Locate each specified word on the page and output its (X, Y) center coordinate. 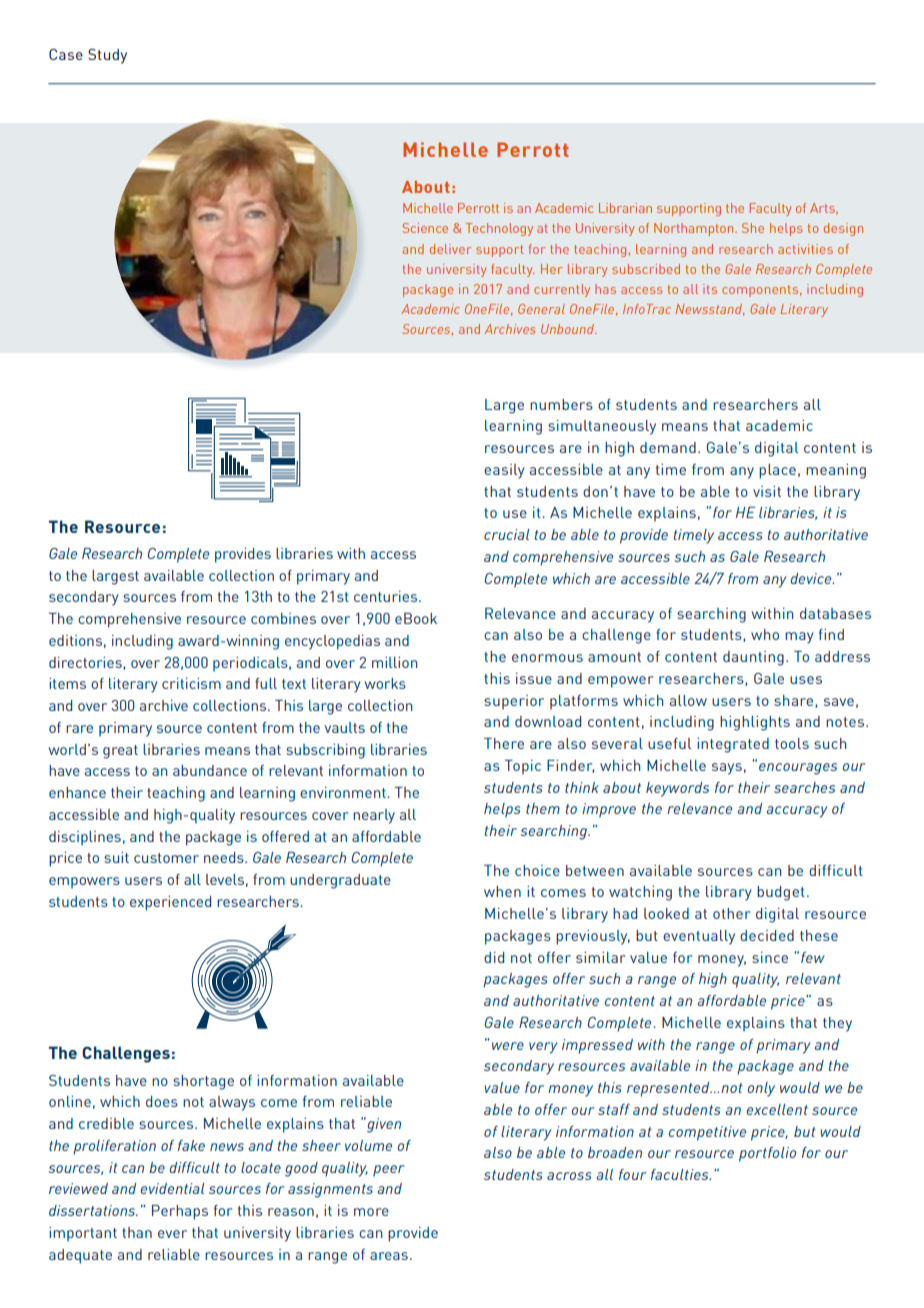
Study (107, 56)
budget (781, 893)
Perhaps (180, 1212)
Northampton (695, 229)
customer (166, 858)
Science (425, 228)
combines (283, 618)
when (502, 891)
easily (504, 471)
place (777, 471)
